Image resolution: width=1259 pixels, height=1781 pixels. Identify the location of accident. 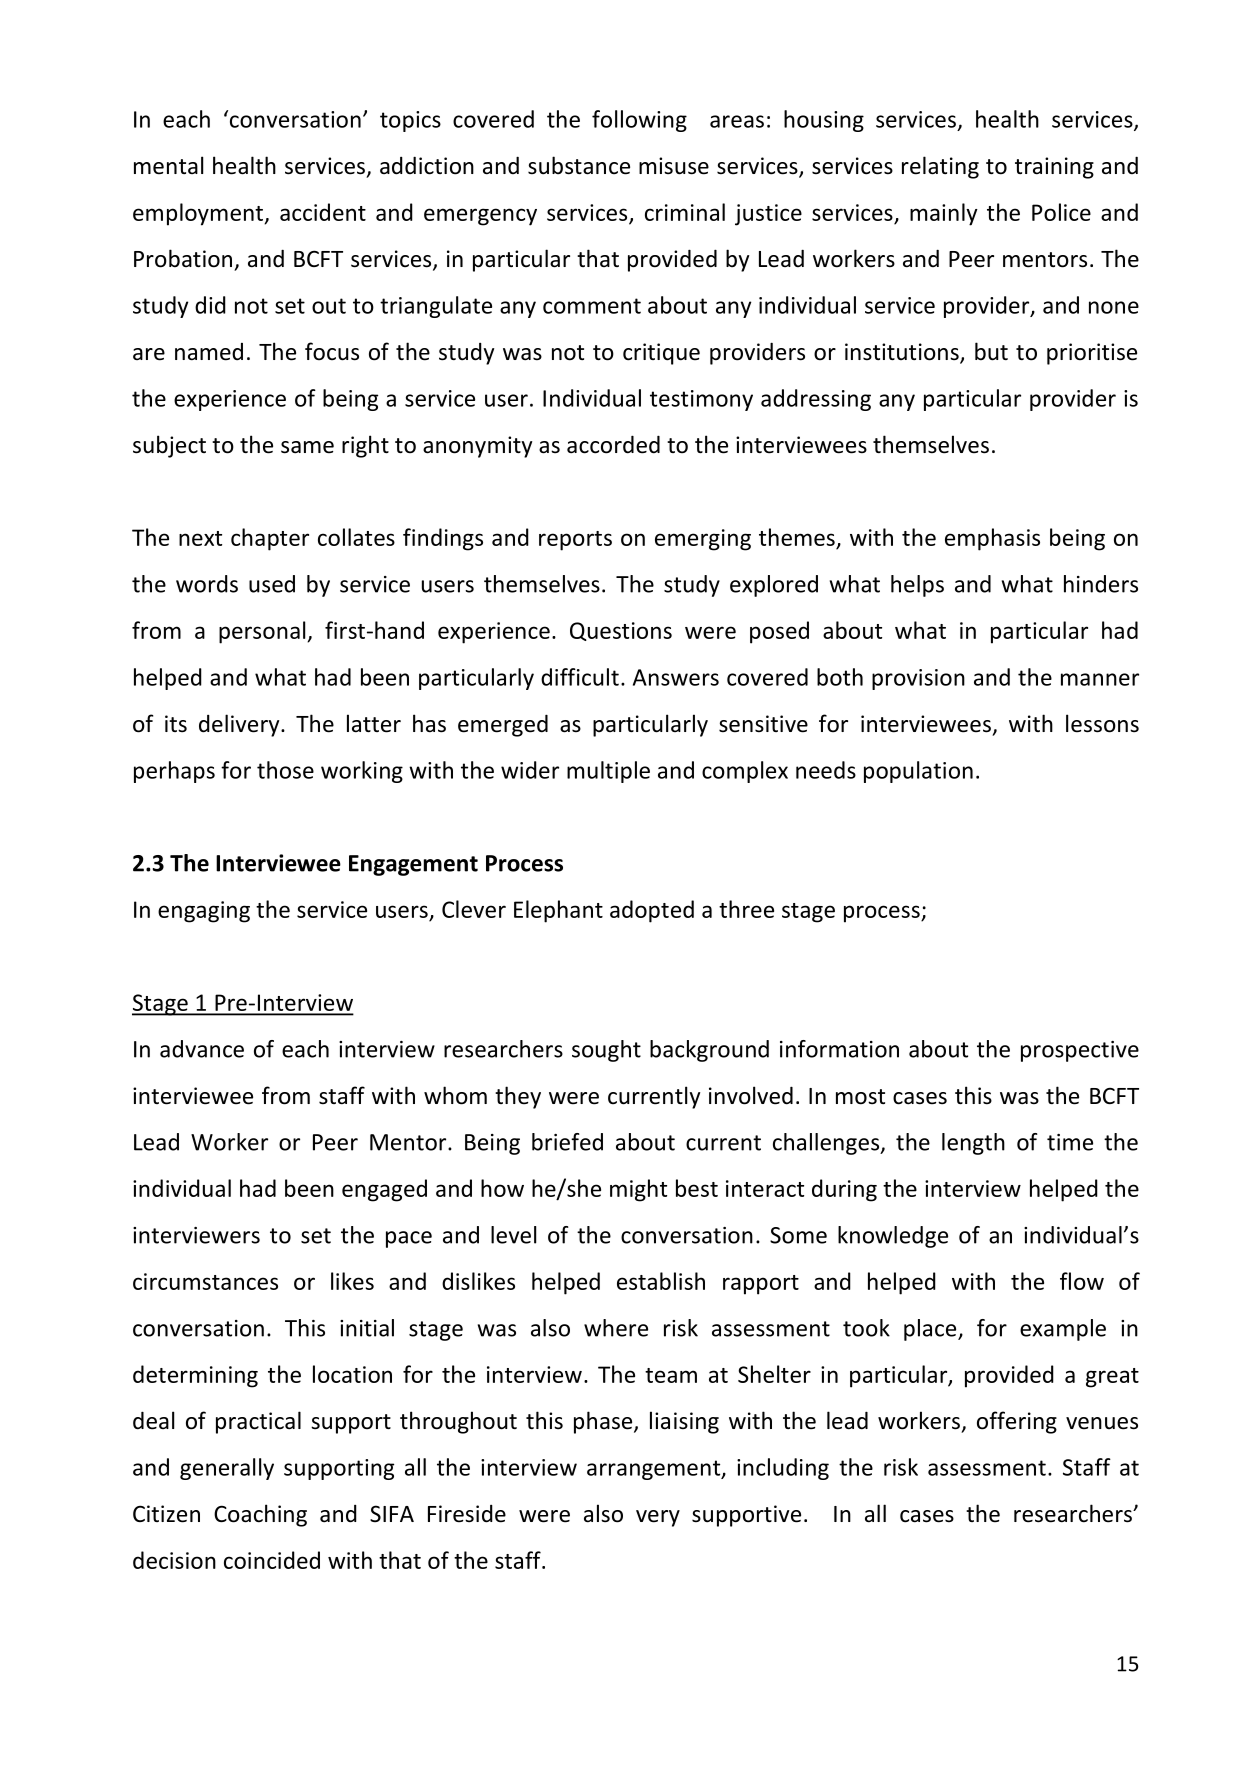
(323, 212).
